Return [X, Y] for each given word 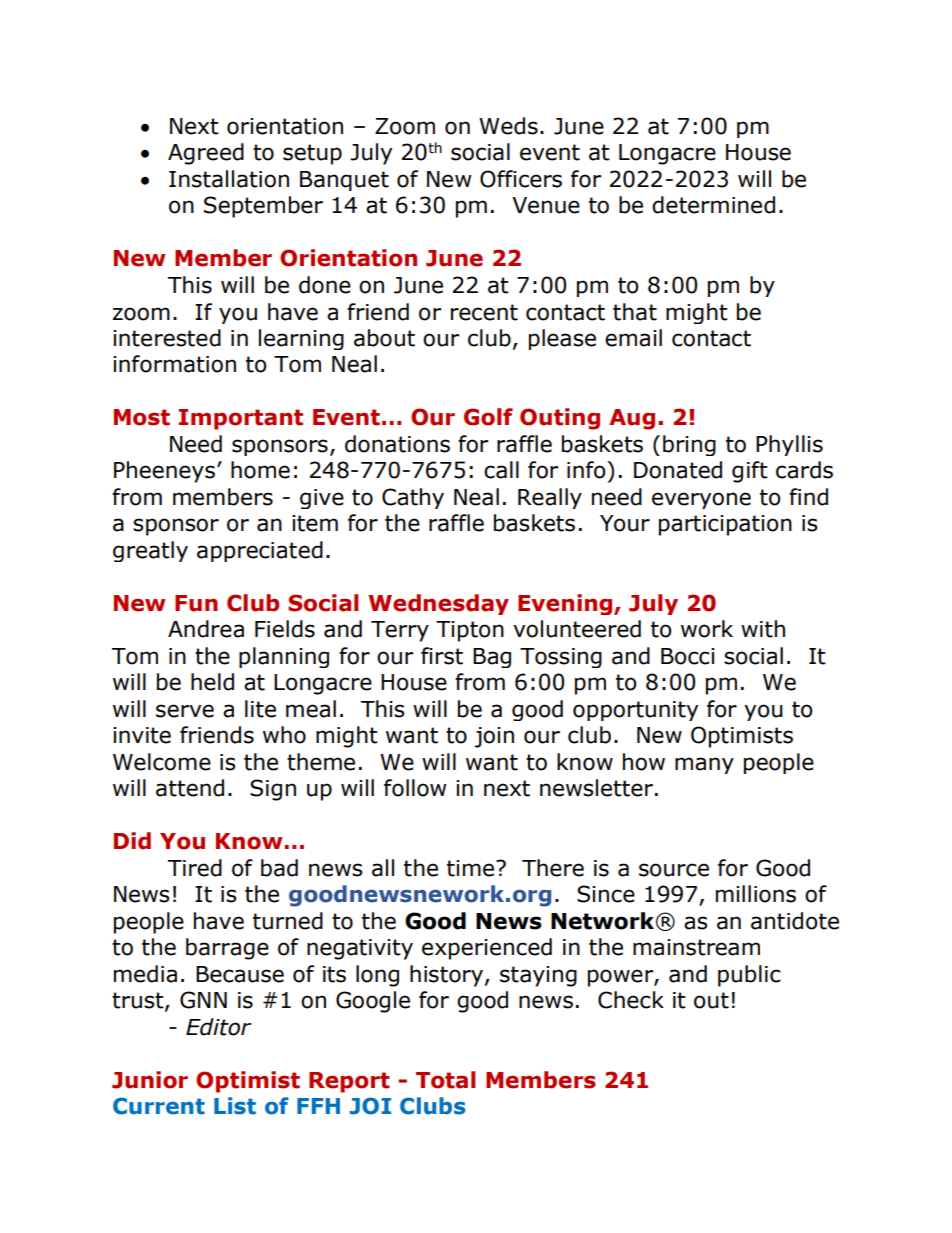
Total [445, 1080]
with [763, 629]
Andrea [206, 629]
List [235, 1106]
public [749, 976]
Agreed [206, 154]
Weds [508, 126]
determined [713, 205]
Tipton [470, 631]
